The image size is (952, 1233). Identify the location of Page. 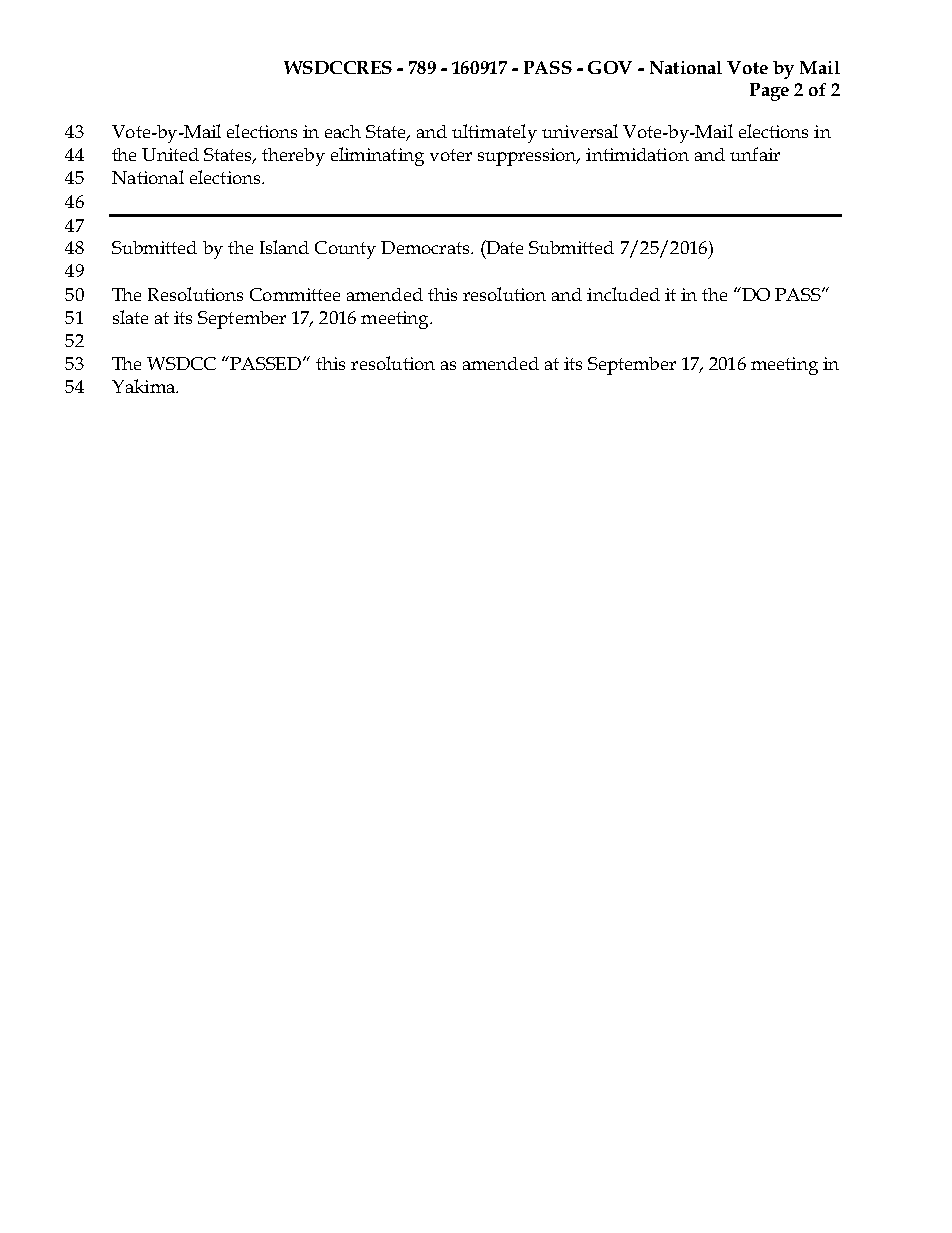
(769, 92).
